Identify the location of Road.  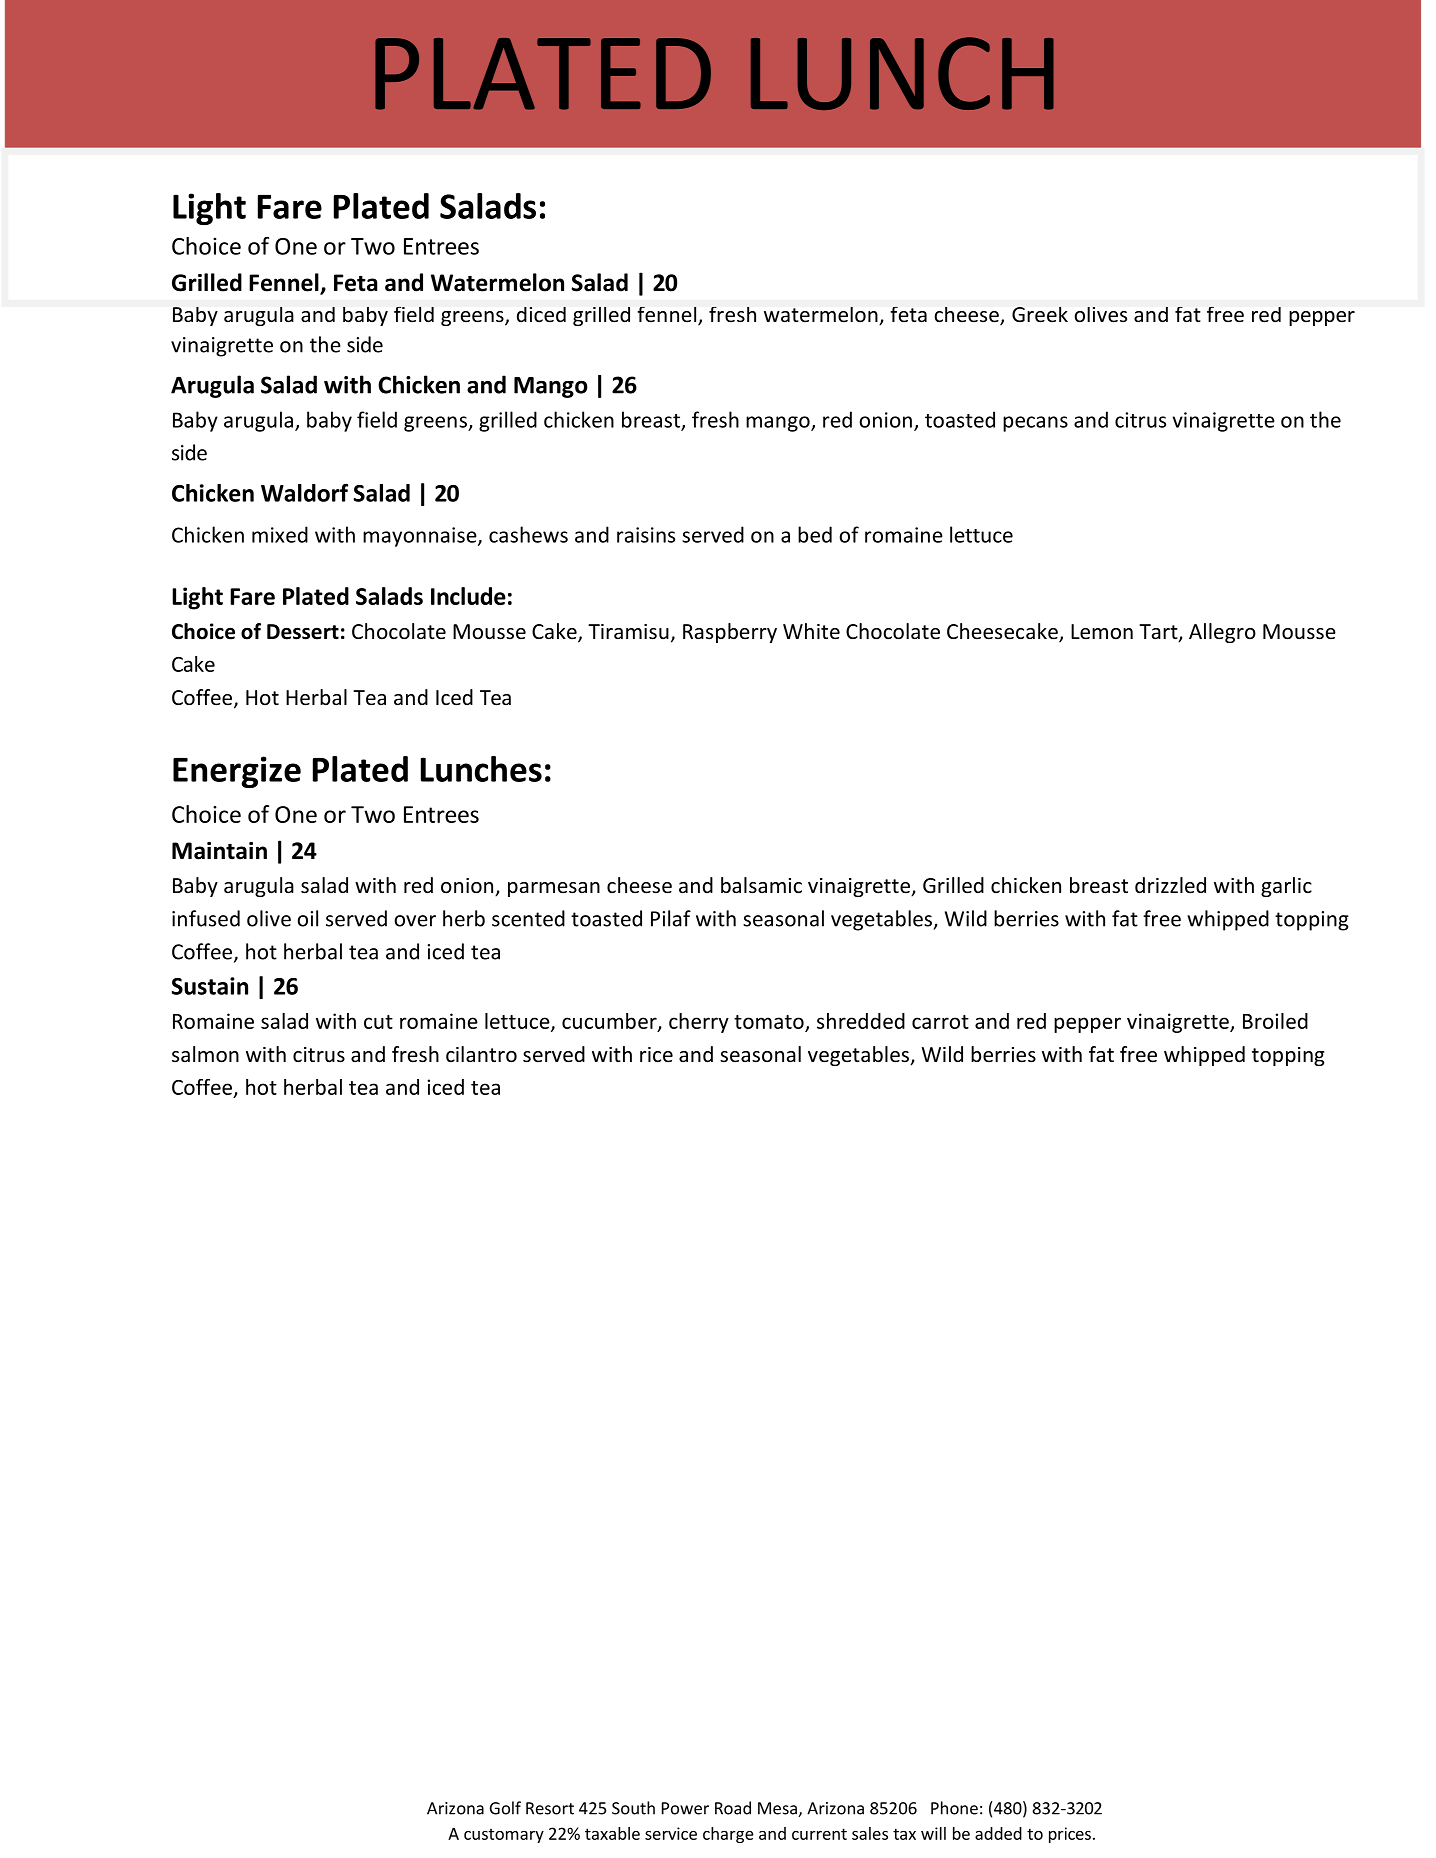
(733, 1808).
